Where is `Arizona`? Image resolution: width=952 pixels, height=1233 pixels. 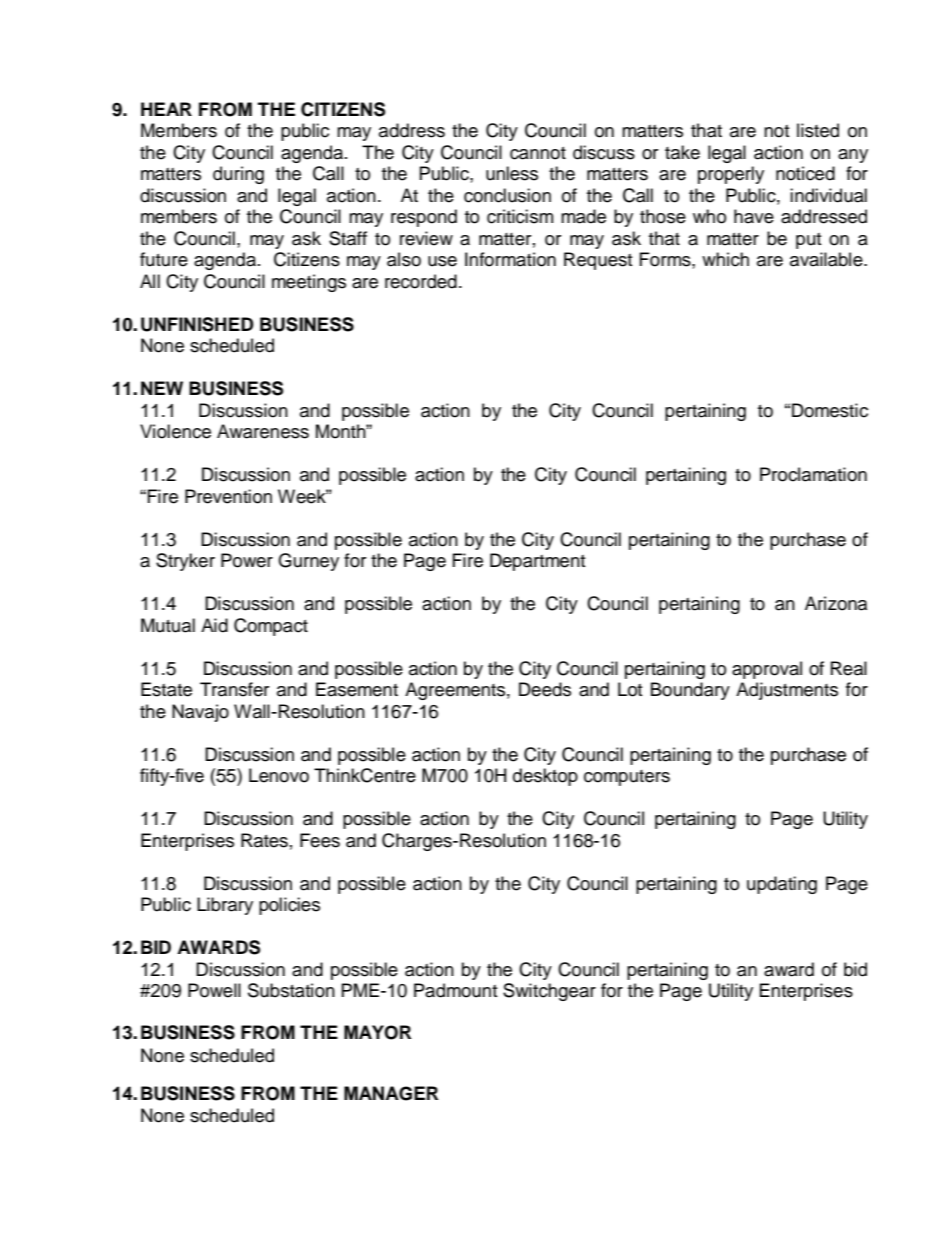
Arizona is located at coordinates (836, 603).
